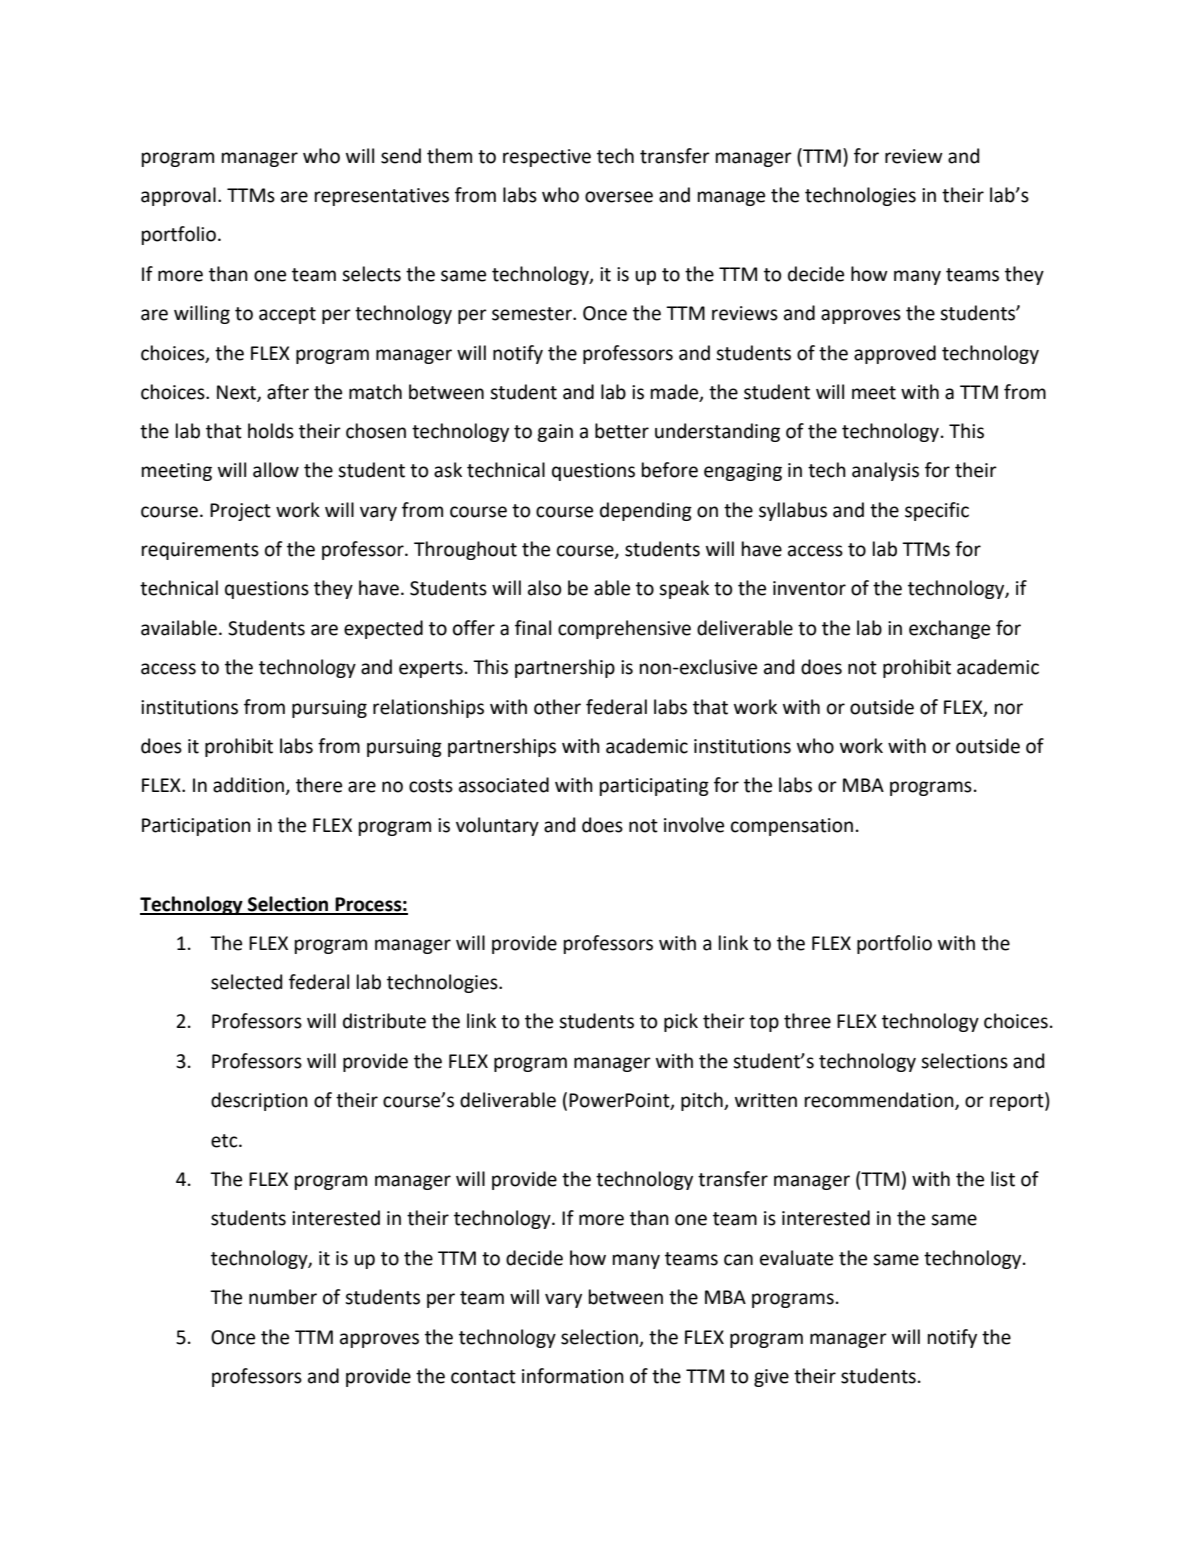 This screenshot has height=1548, width=1196. I want to click on depending, so click(646, 511).
